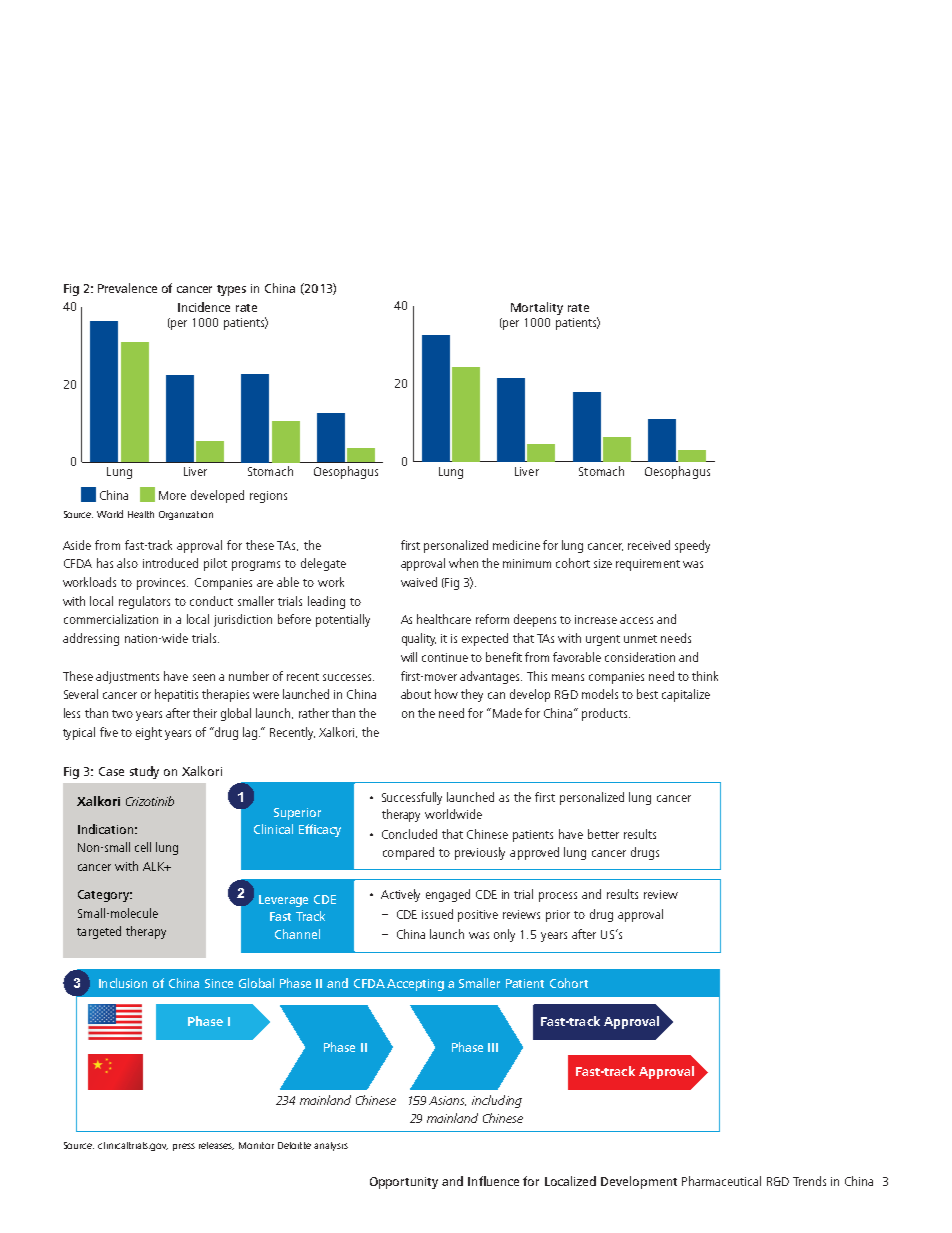 Image resolution: width=952 pixels, height=1233 pixels. I want to click on eight, so click(149, 733).
